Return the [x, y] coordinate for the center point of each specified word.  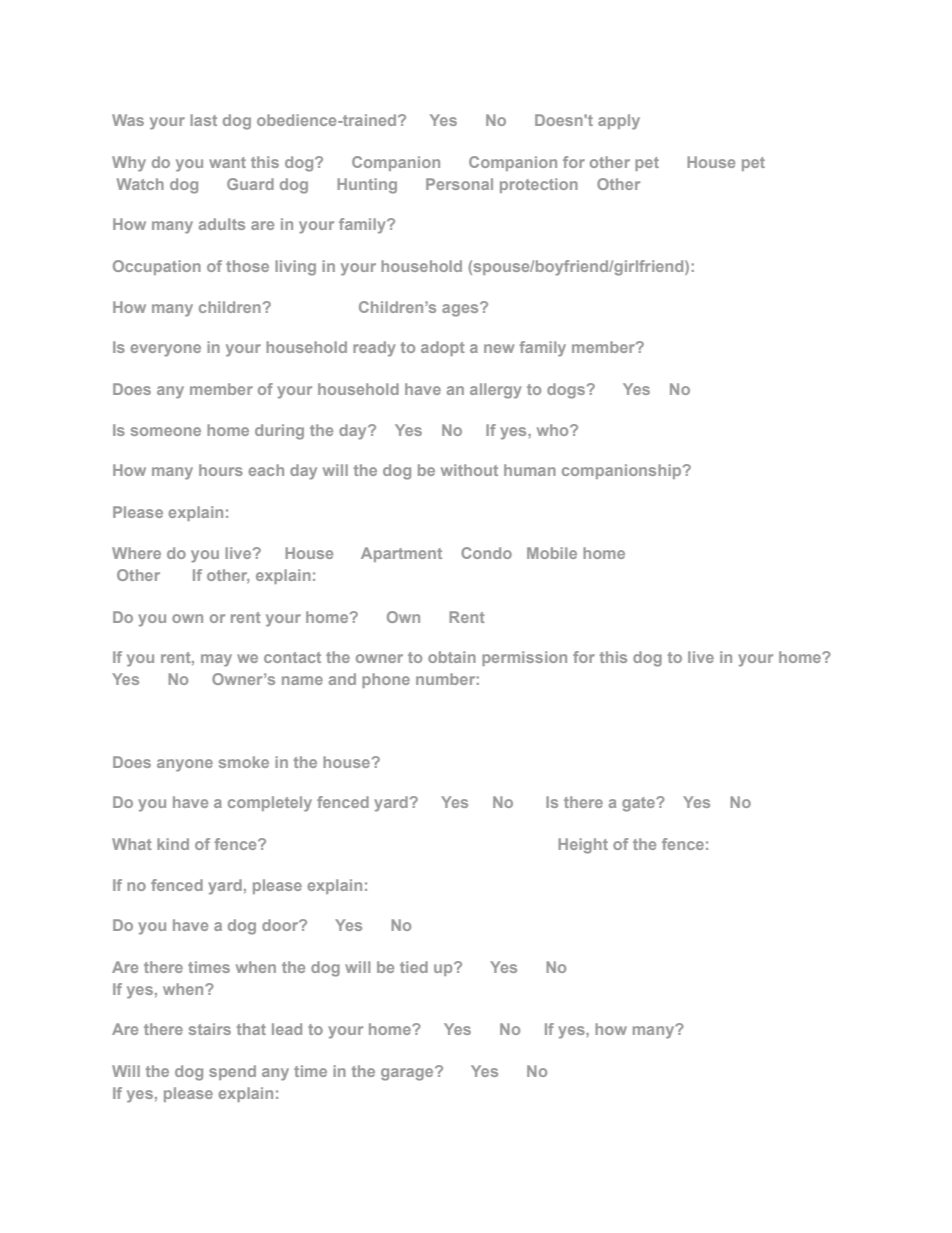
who [554, 430]
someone [166, 431]
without [469, 470]
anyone [185, 765]
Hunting [367, 186]
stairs [210, 1029]
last [203, 120]
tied [414, 967]
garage [408, 1074]
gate [639, 804]
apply [619, 122]
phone [386, 680]
